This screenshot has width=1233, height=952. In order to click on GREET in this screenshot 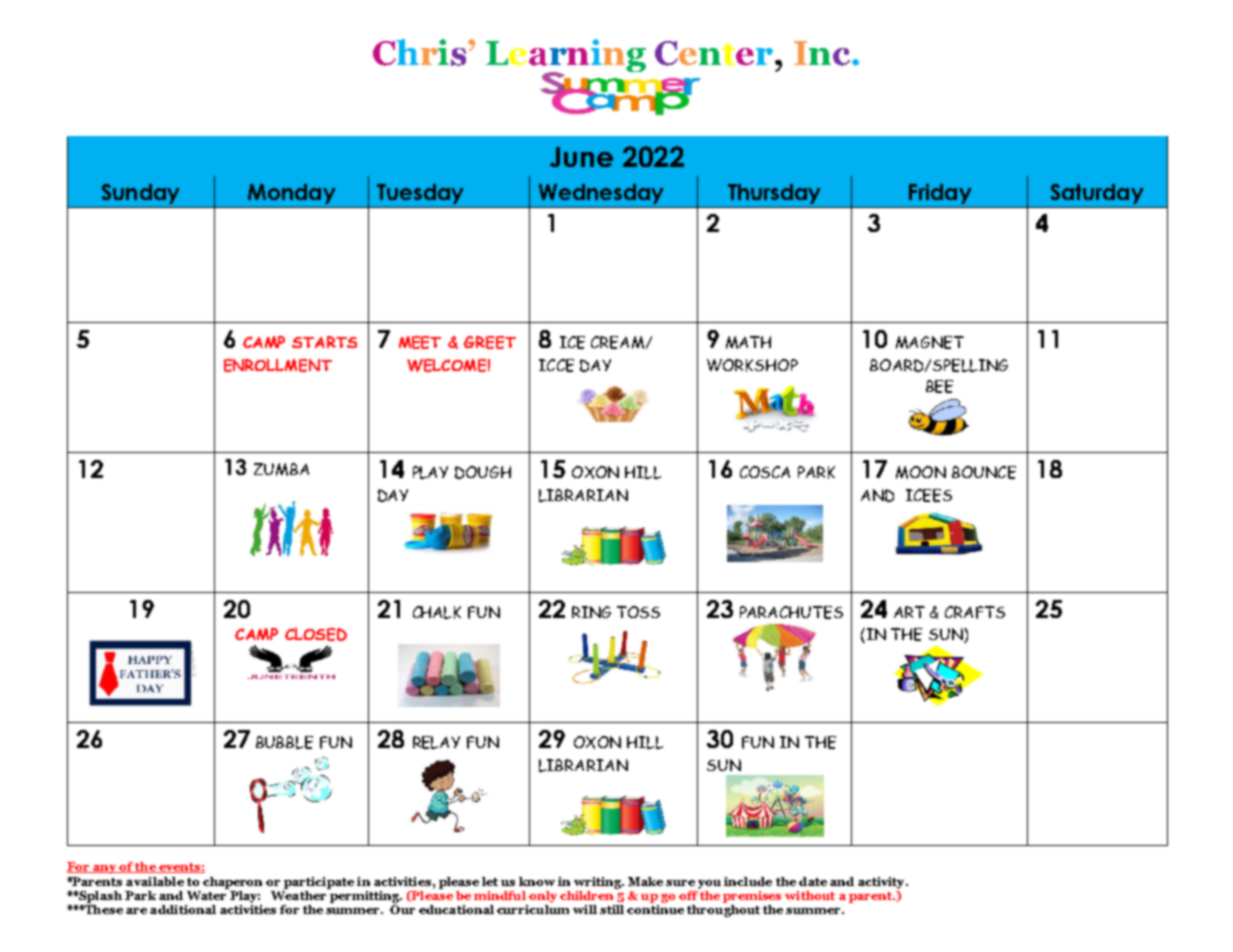, I will do `click(490, 342)`.
